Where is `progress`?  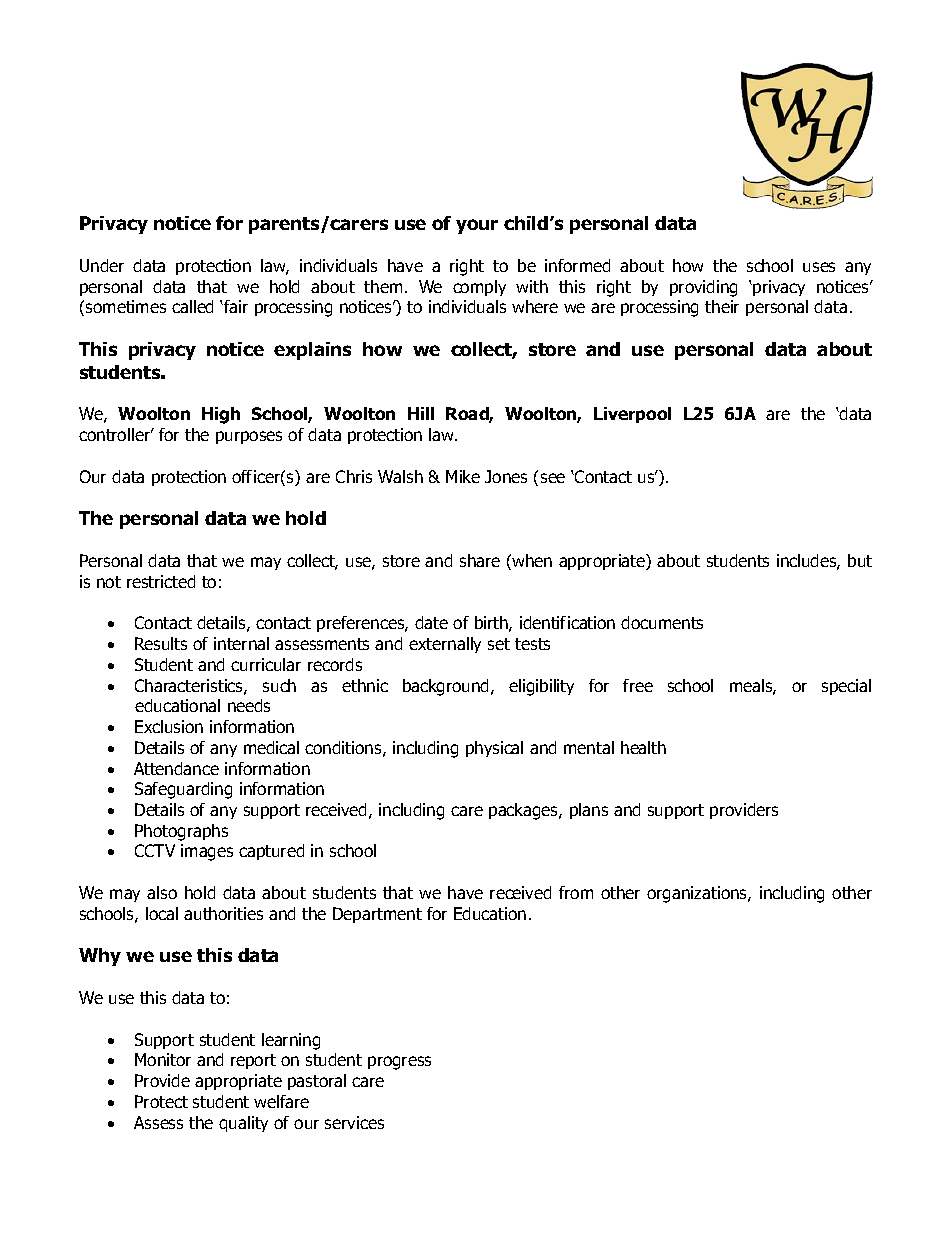
progress is located at coordinates (399, 1063).
